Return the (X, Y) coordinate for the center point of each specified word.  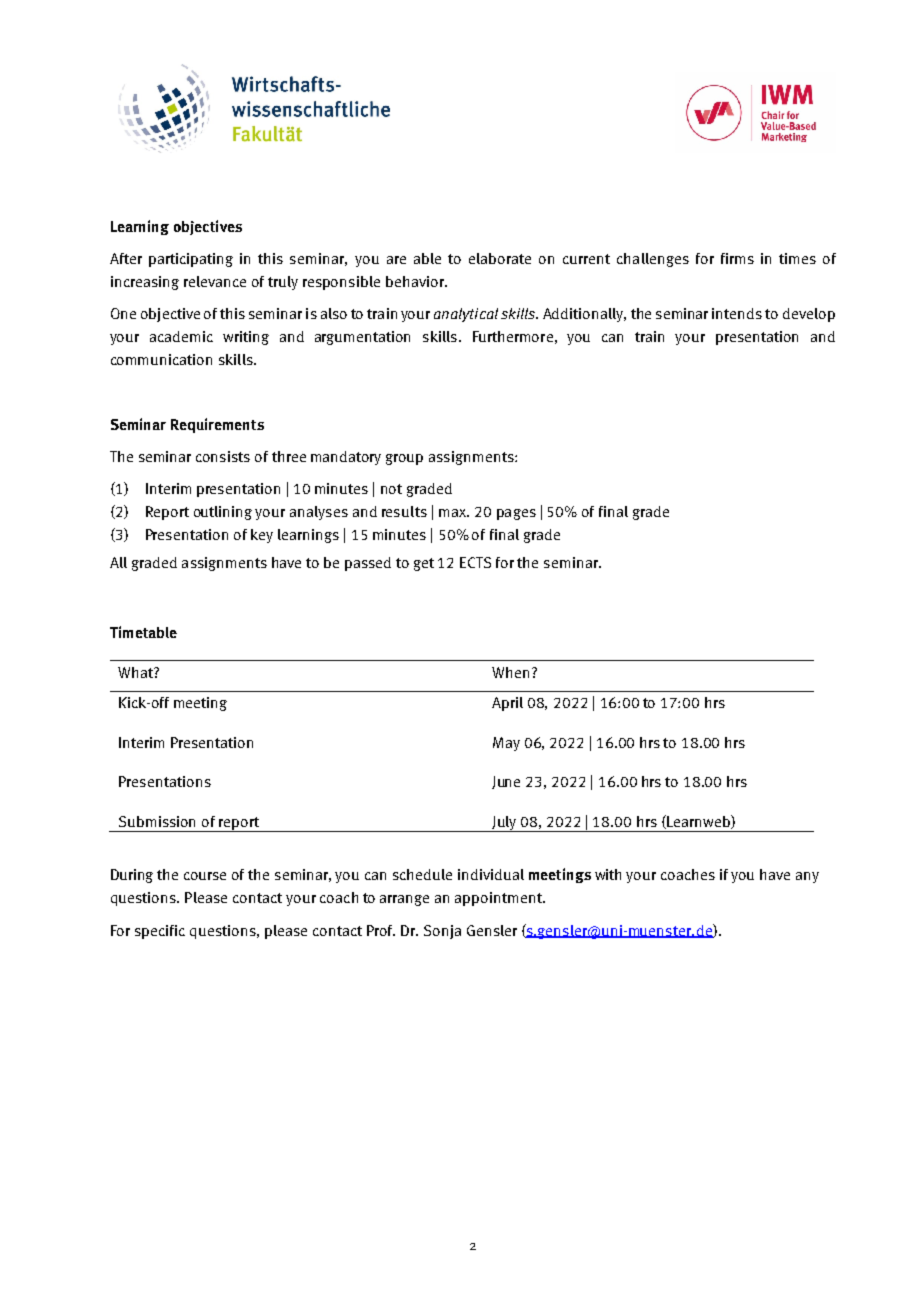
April (507, 704)
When (510, 672)
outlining (223, 513)
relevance (215, 281)
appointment (499, 899)
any (807, 877)
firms (737, 258)
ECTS (475, 562)
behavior (416, 281)
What (136, 672)
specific (160, 932)
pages (516, 514)
